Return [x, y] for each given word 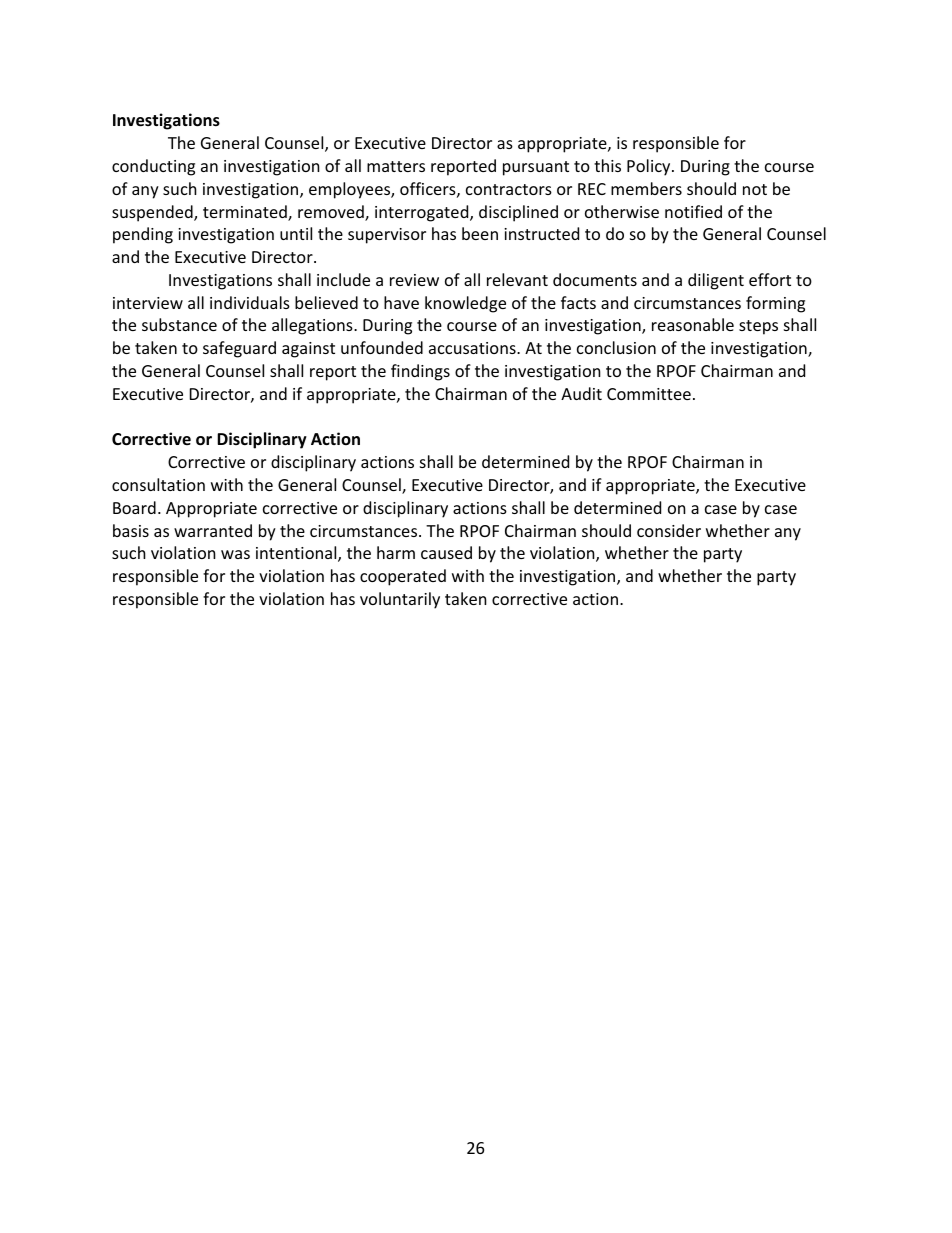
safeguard [239, 349]
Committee [649, 394]
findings [420, 372]
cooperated [403, 577]
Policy [650, 167]
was [235, 554]
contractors [509, 189]
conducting [153, 167]
